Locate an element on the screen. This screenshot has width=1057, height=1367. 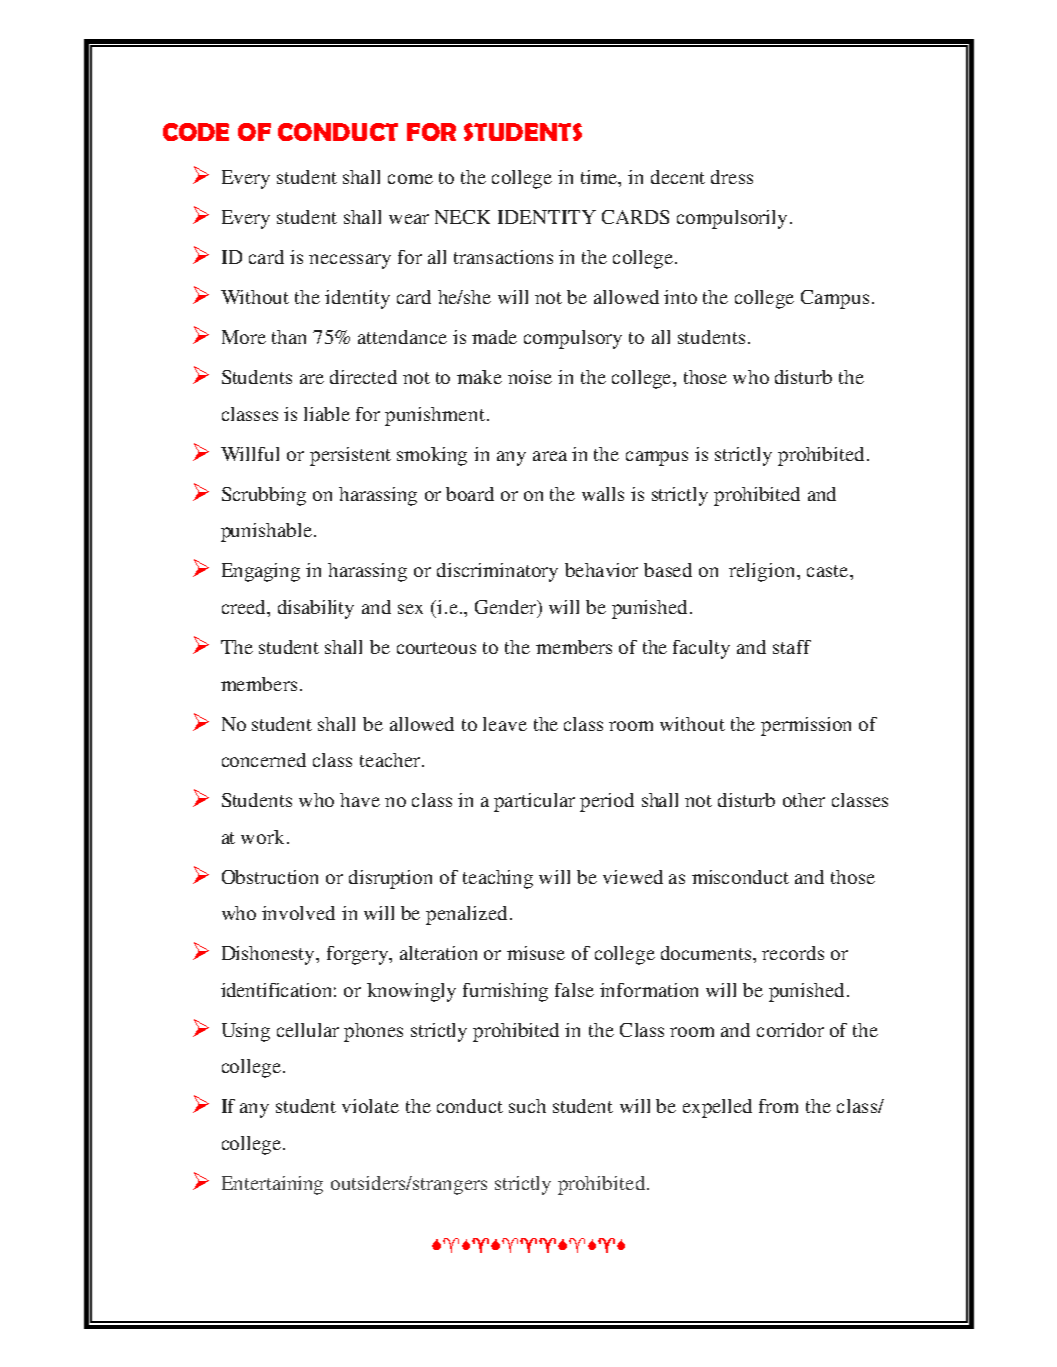
NECK is located at coordinates (462, 217).
